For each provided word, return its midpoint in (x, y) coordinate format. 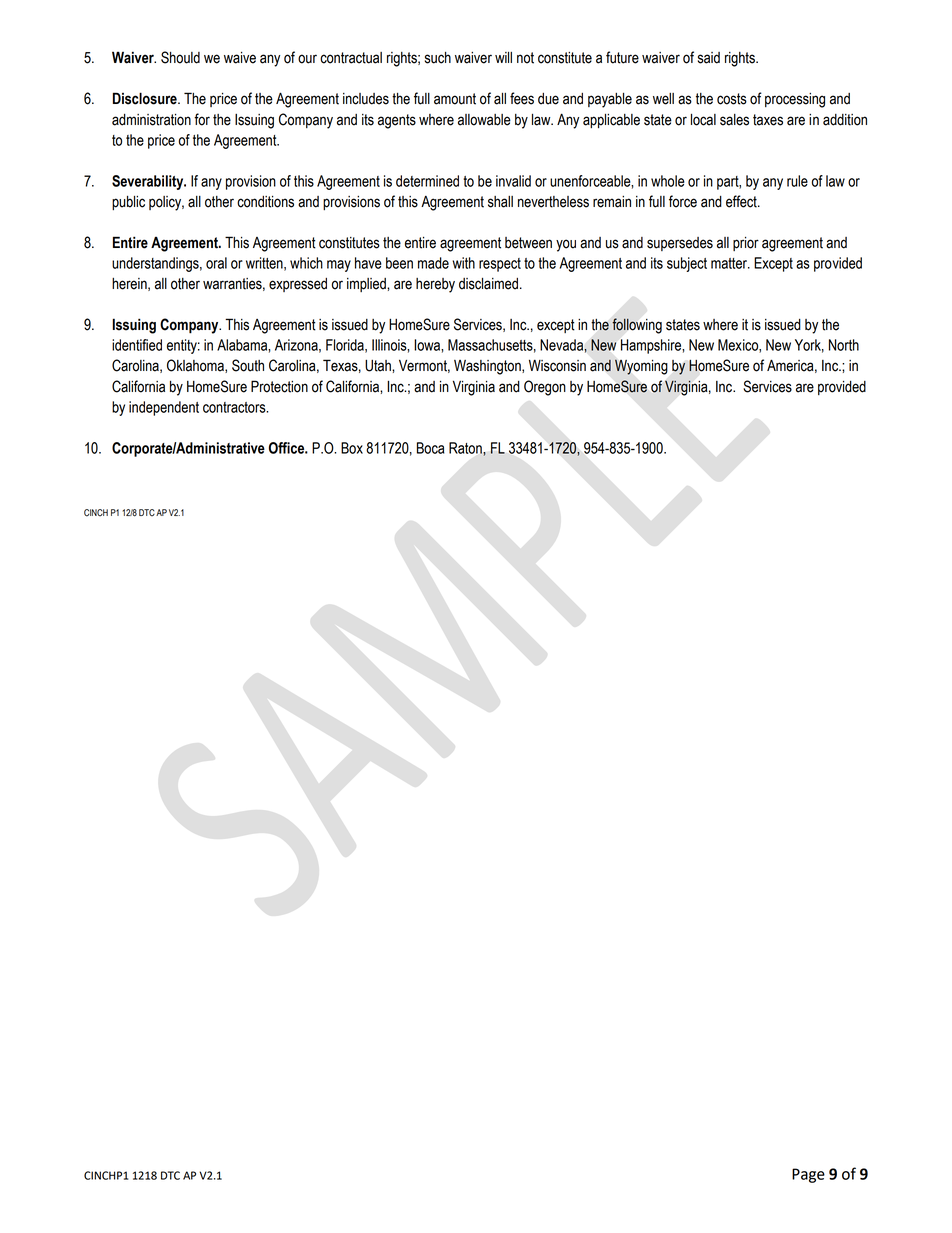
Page (808, 1175)
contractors (235, 407)
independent (164, 408)
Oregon (545, 388)
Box (352, 448)
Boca (430, 448)
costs (732, 99)
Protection (279, 386)
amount (455, 99)
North (844, 345)
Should (180, 57)
